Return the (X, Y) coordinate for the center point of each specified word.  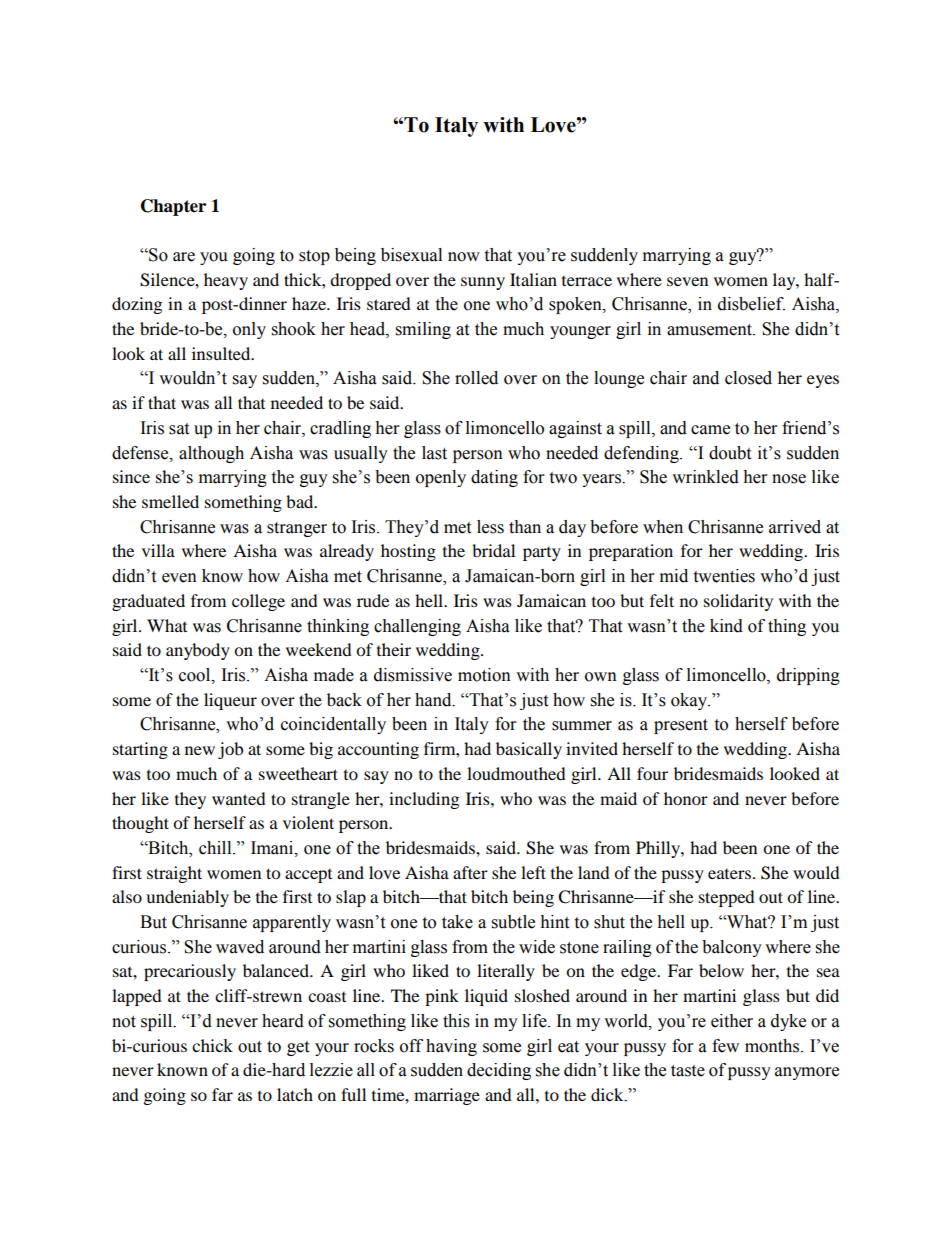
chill (216, 848)
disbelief (751, 304)
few (725, 1046)
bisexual (411, 255)
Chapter (173, 207)
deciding (499, 1071)
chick (212, 1045)
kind (726, 626)
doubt (730, 453)
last (434, 453)
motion (484, 675)
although (211, 454)
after (470, 872)
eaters (729, 874)
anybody (198, 651)
